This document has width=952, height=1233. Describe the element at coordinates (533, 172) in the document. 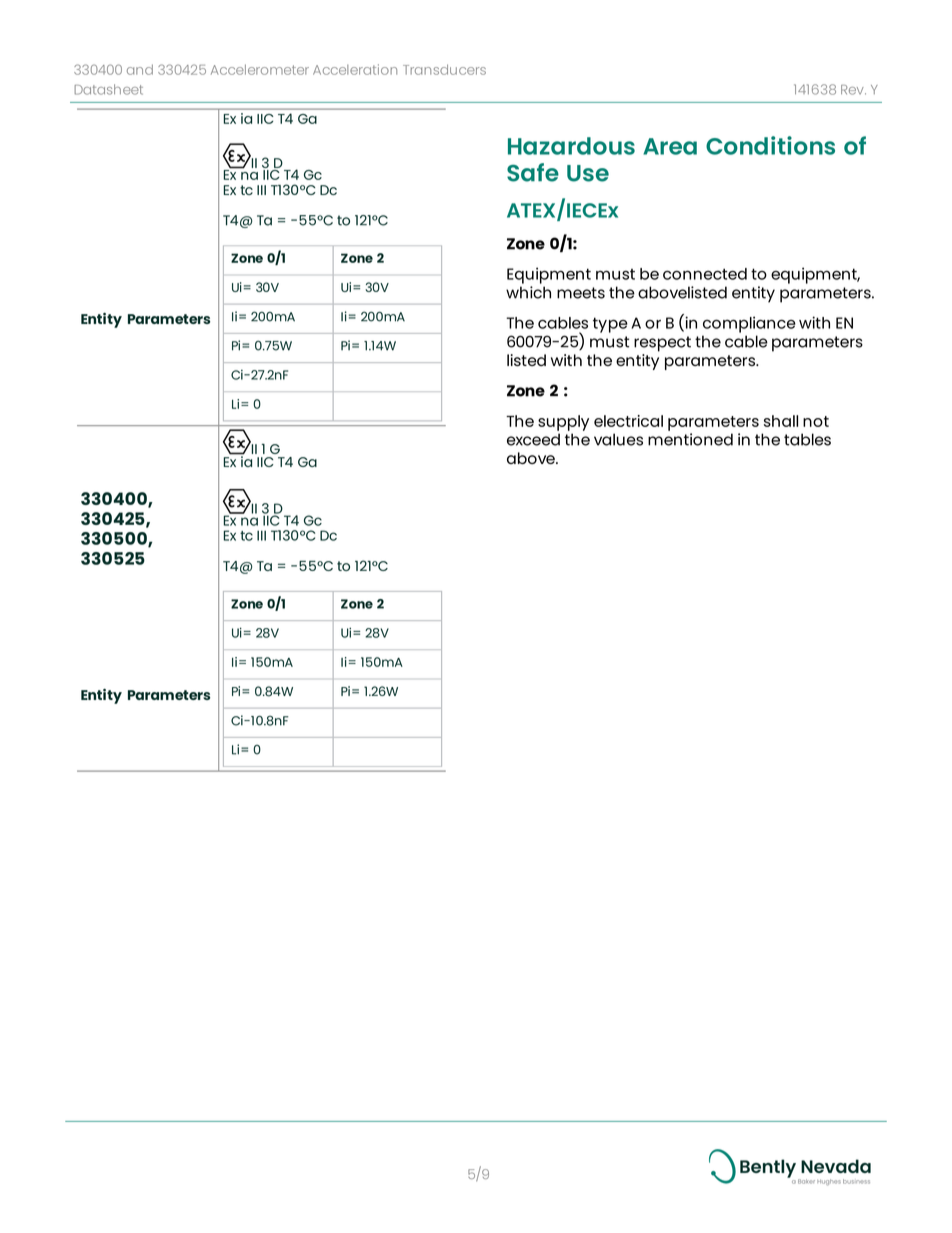

I see `Safe` at that location.
